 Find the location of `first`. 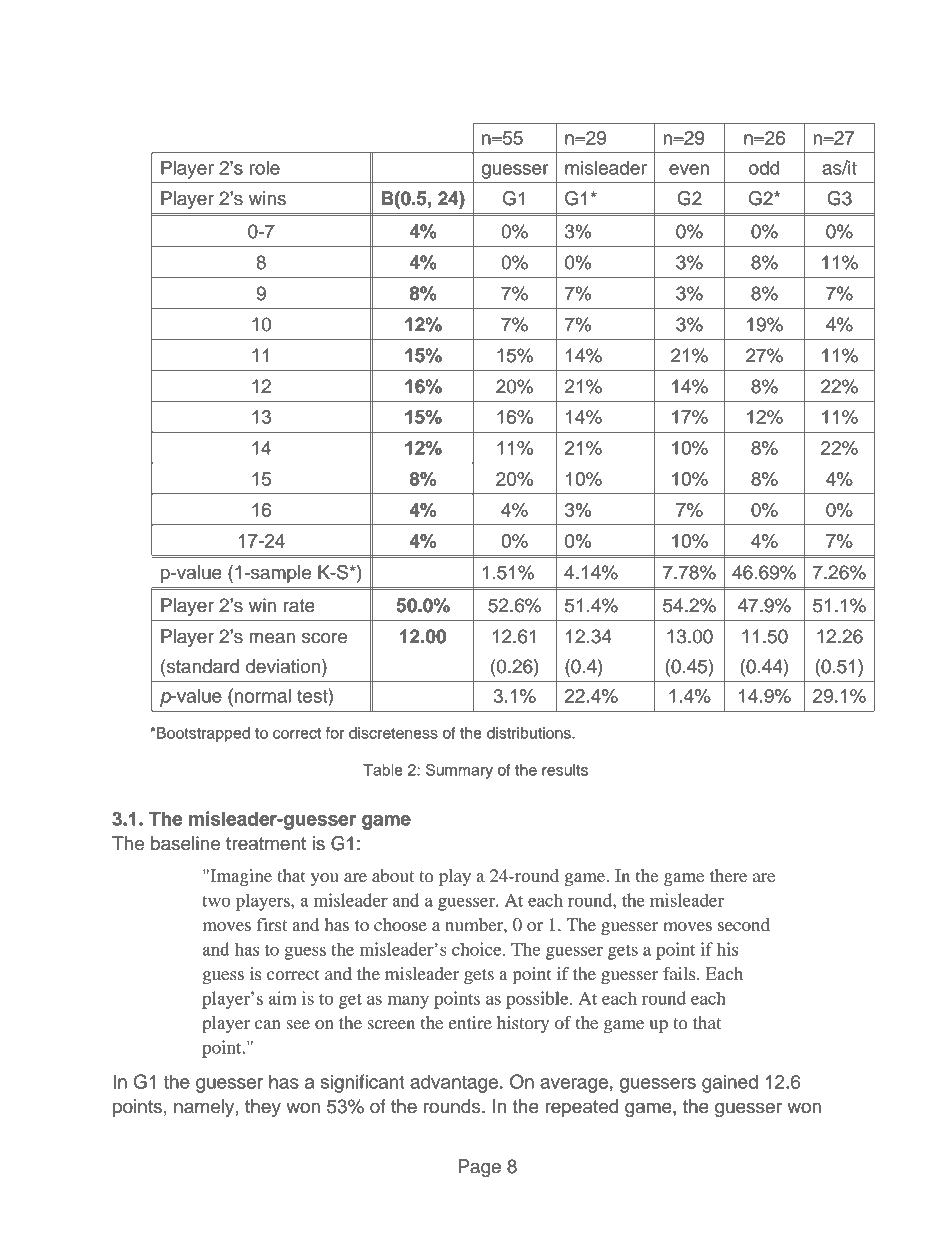

first is located at coordinates (272, 924).
